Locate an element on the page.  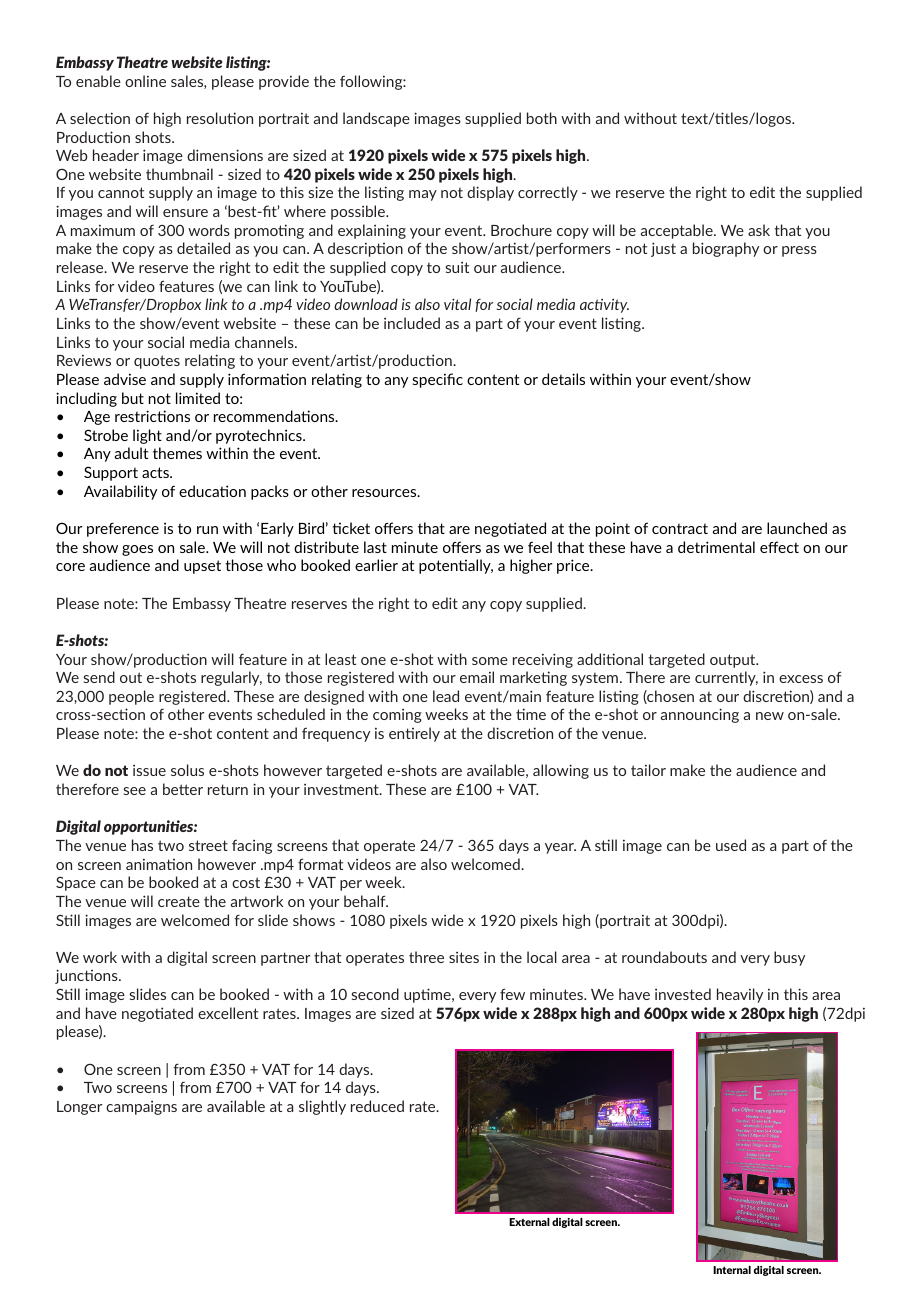
acceptable is located at coordinates (678, 231).
